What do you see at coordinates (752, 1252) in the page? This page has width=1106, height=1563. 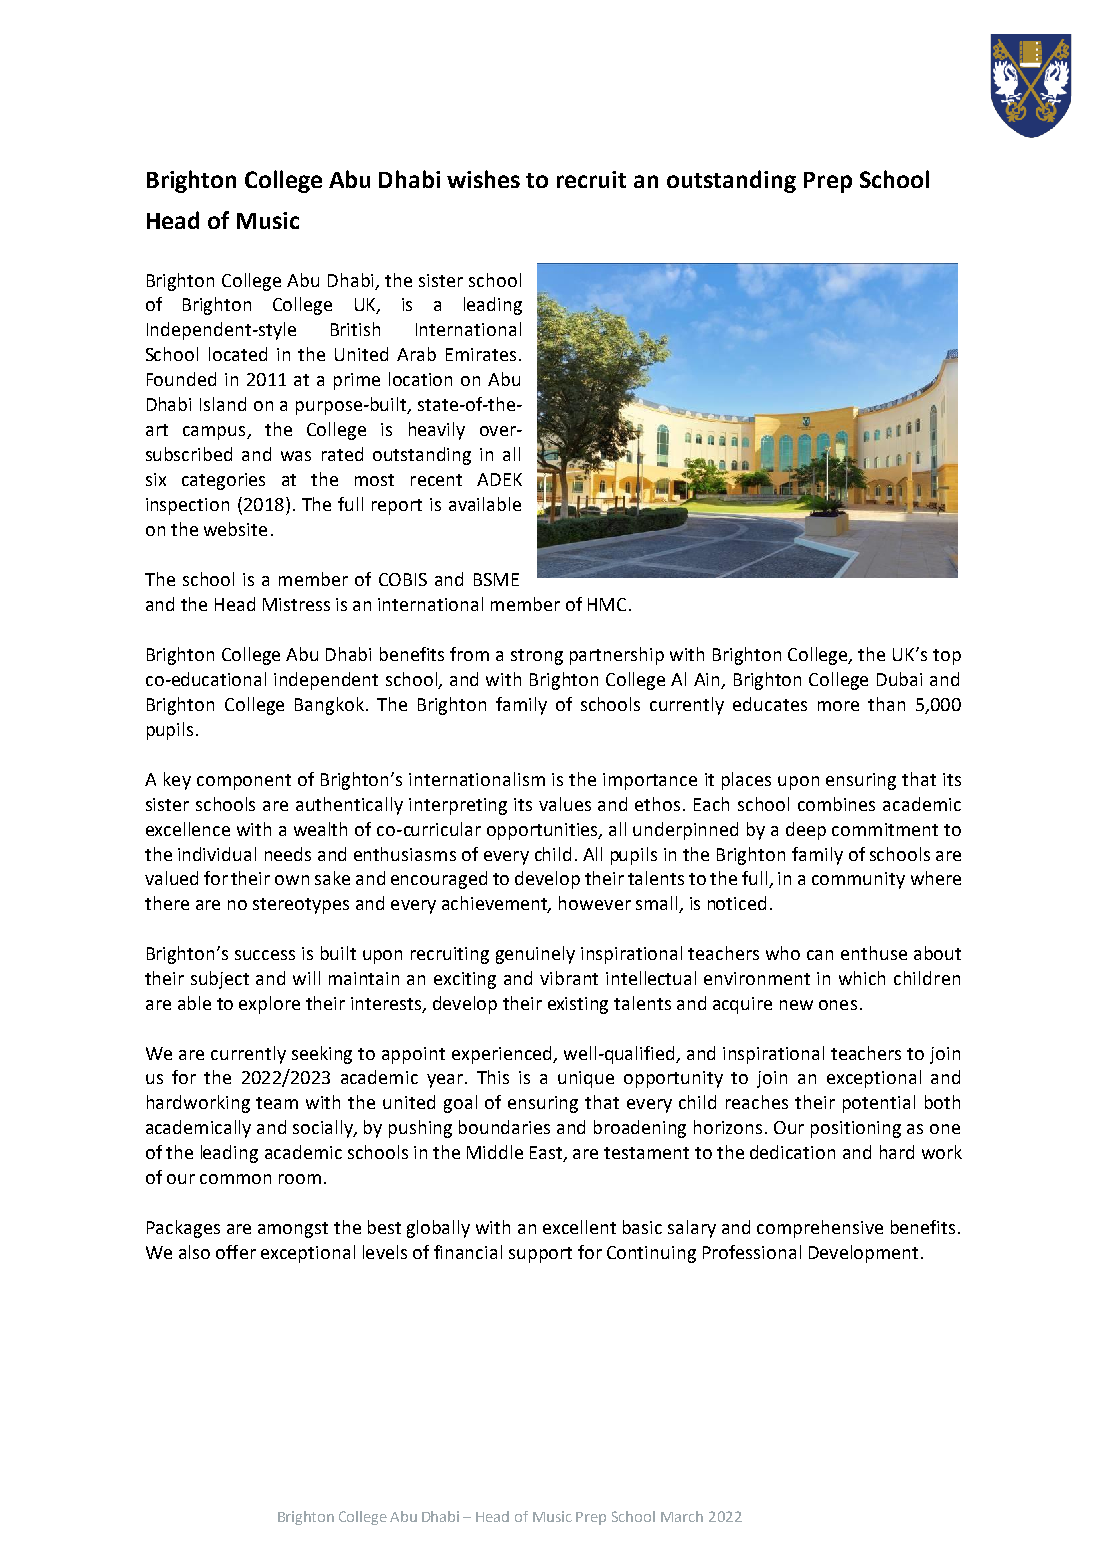 I see `Professional` at bounding box center [752, 1252].
